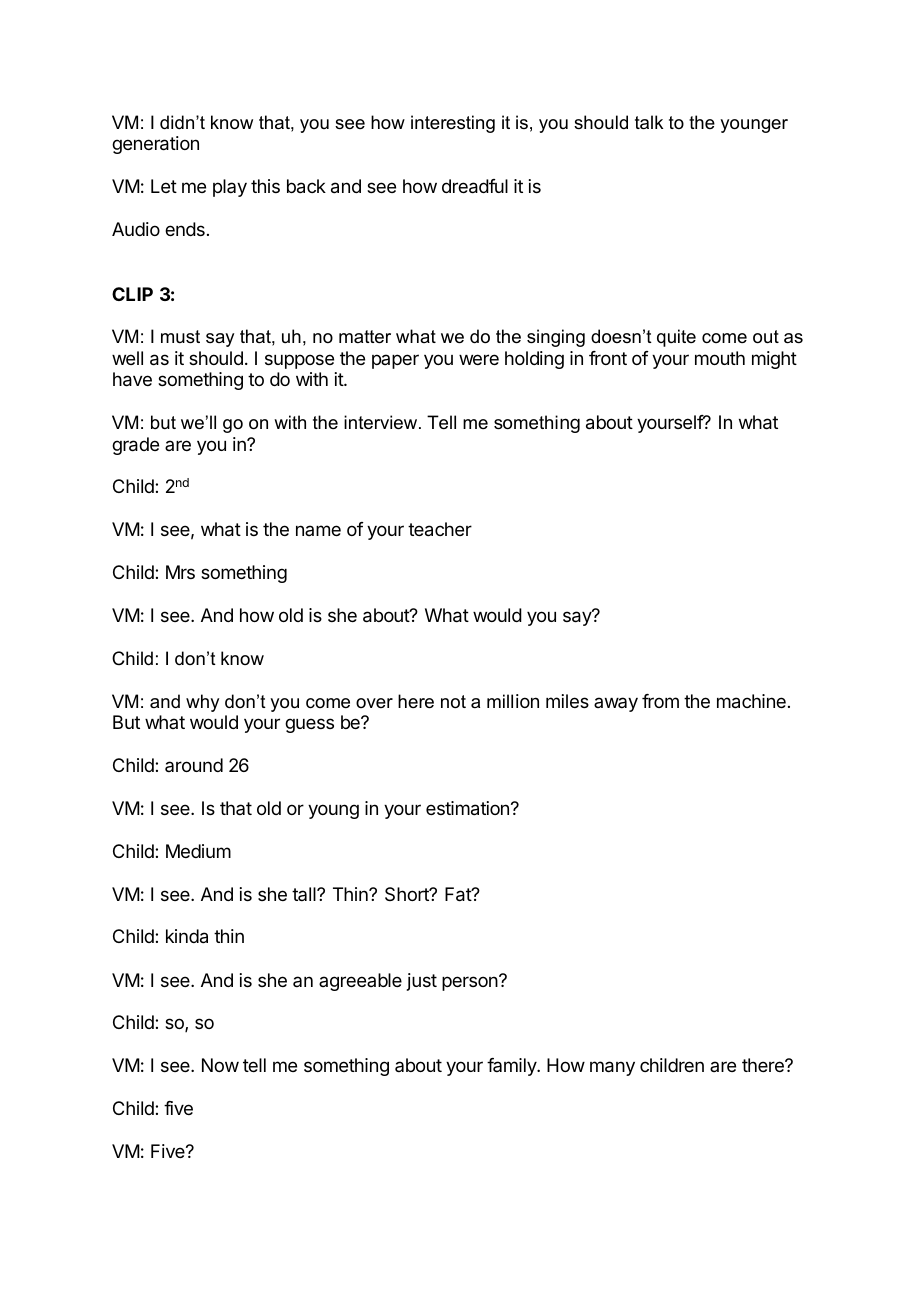 Image resolution: width=924 pixels, height=1308 pixels. Describe the element at coordinates (187, 936) in the screenshot. I see `kinda` at that location.
